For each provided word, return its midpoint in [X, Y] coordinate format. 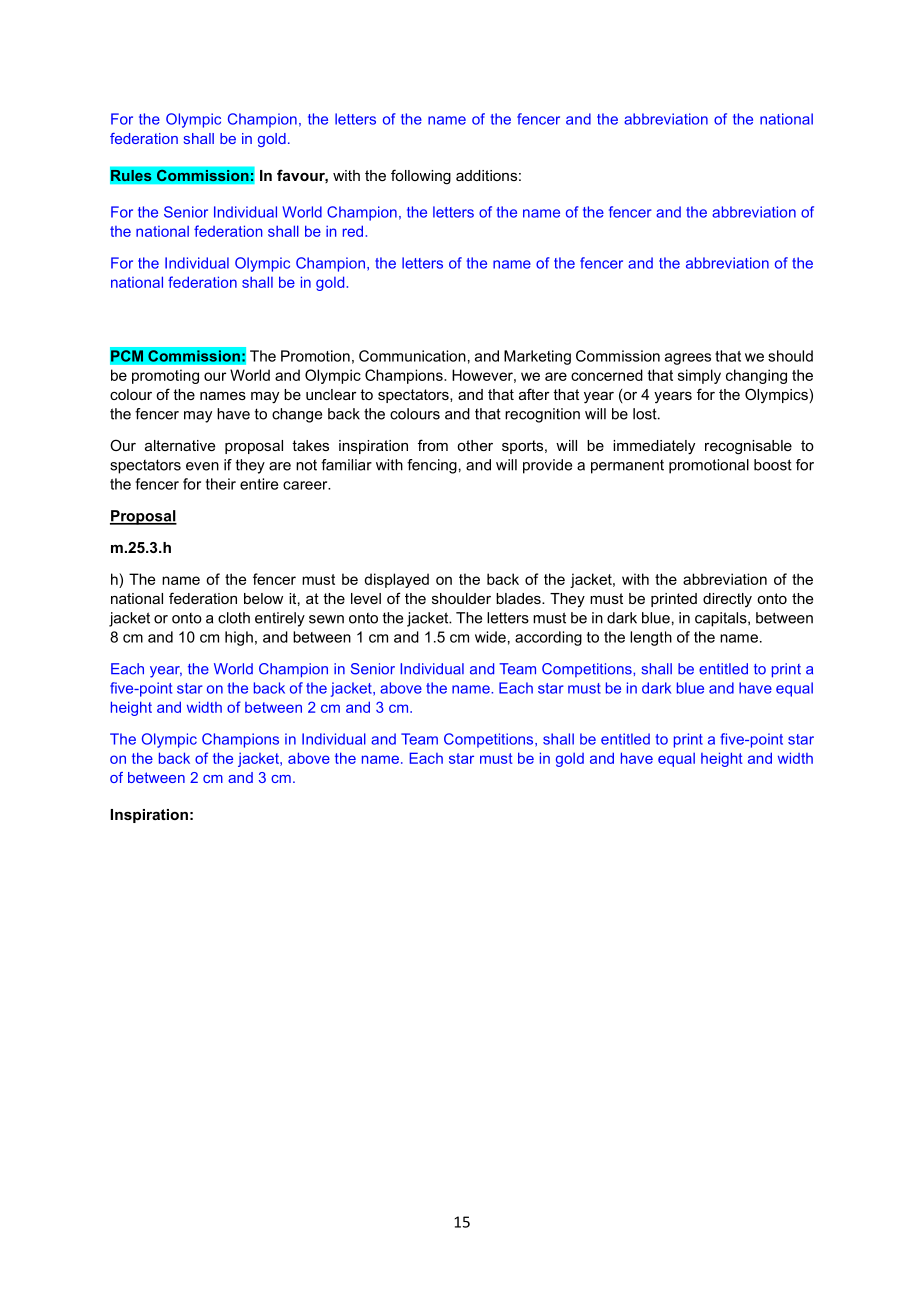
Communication [412, 356]
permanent [627, 467]
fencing [432, 466]
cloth [234, 618]
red [353, 231]
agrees [688, 359]
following [421, 177]
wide [490, 637]
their [221, 484]
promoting [165, 376]
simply [699, 376]
